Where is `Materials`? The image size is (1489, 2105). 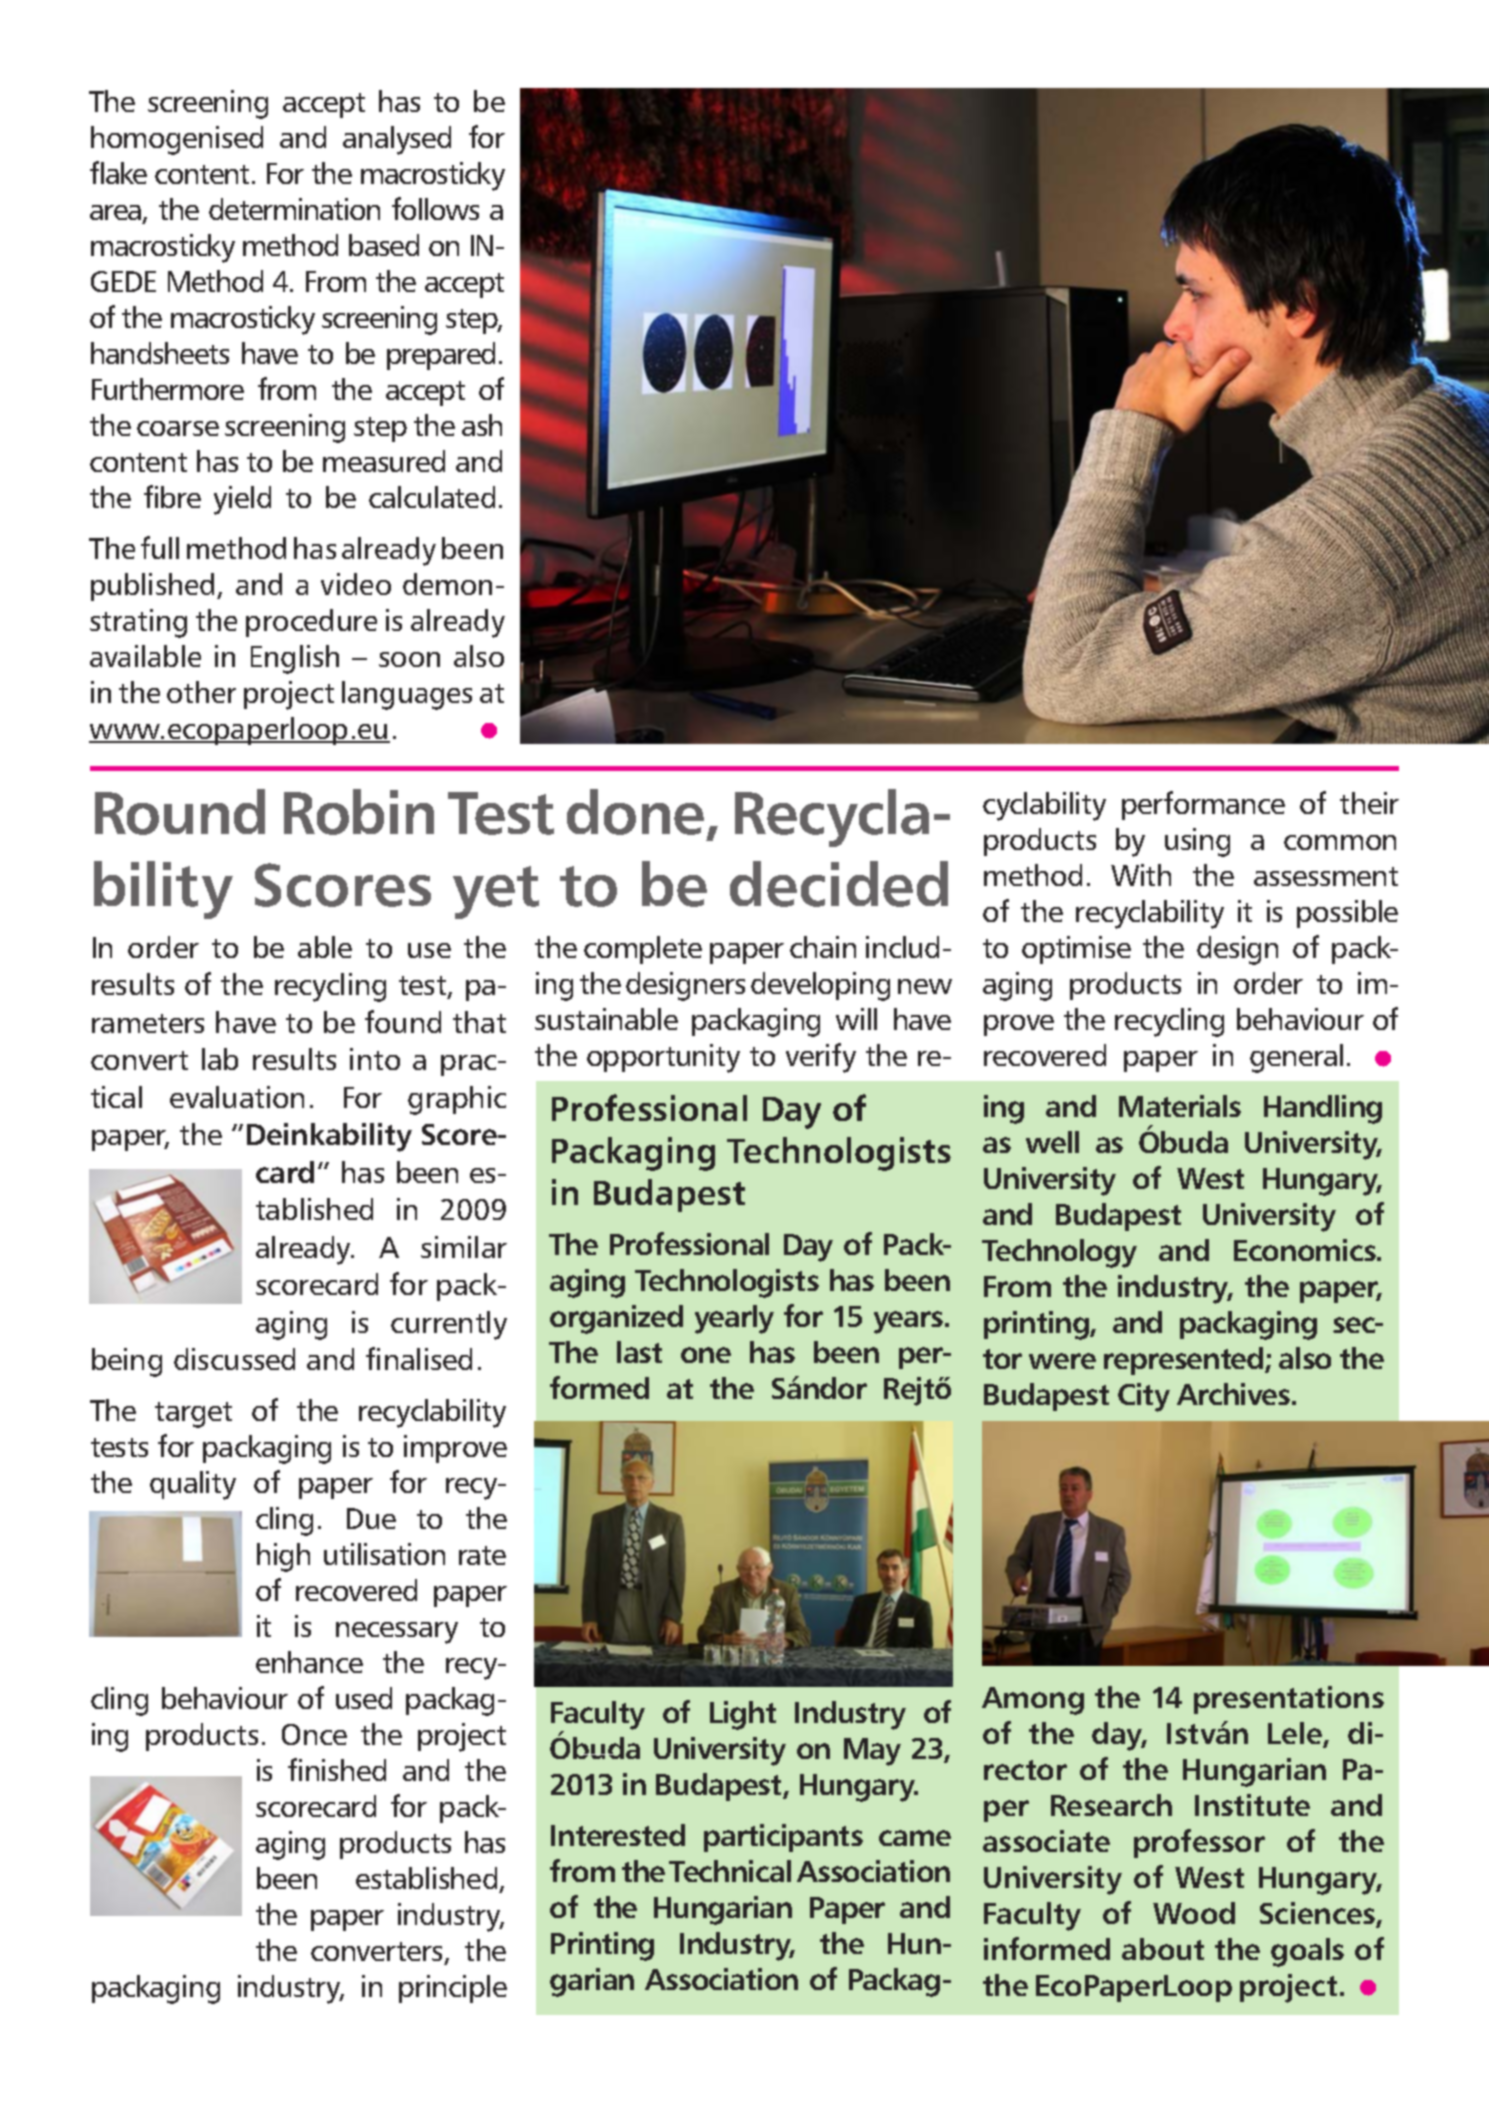 Materials is located at coordinates (1180, 1106).
